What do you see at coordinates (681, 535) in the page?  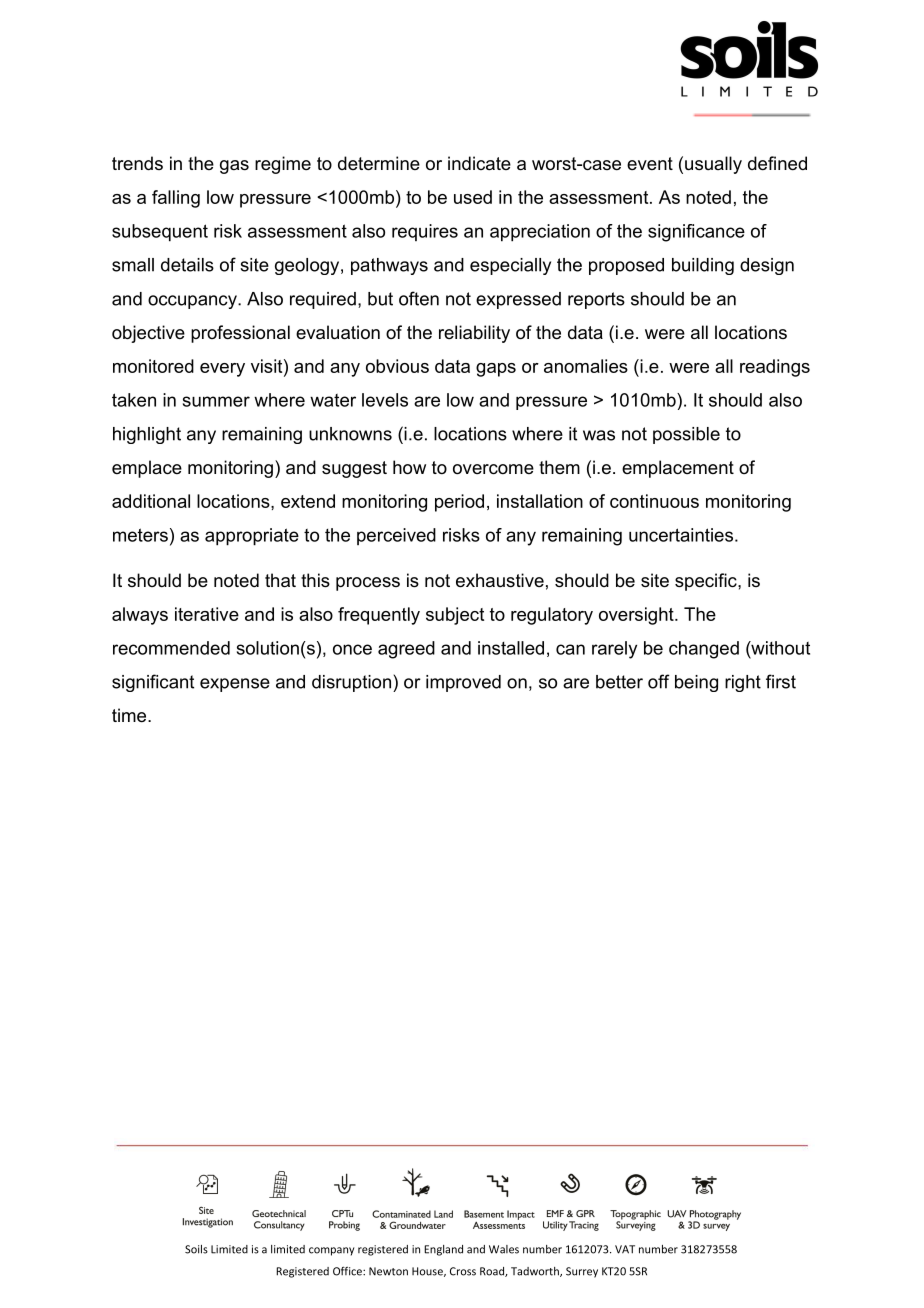 I see `uncertainties` at bounding box center [681, 535].
